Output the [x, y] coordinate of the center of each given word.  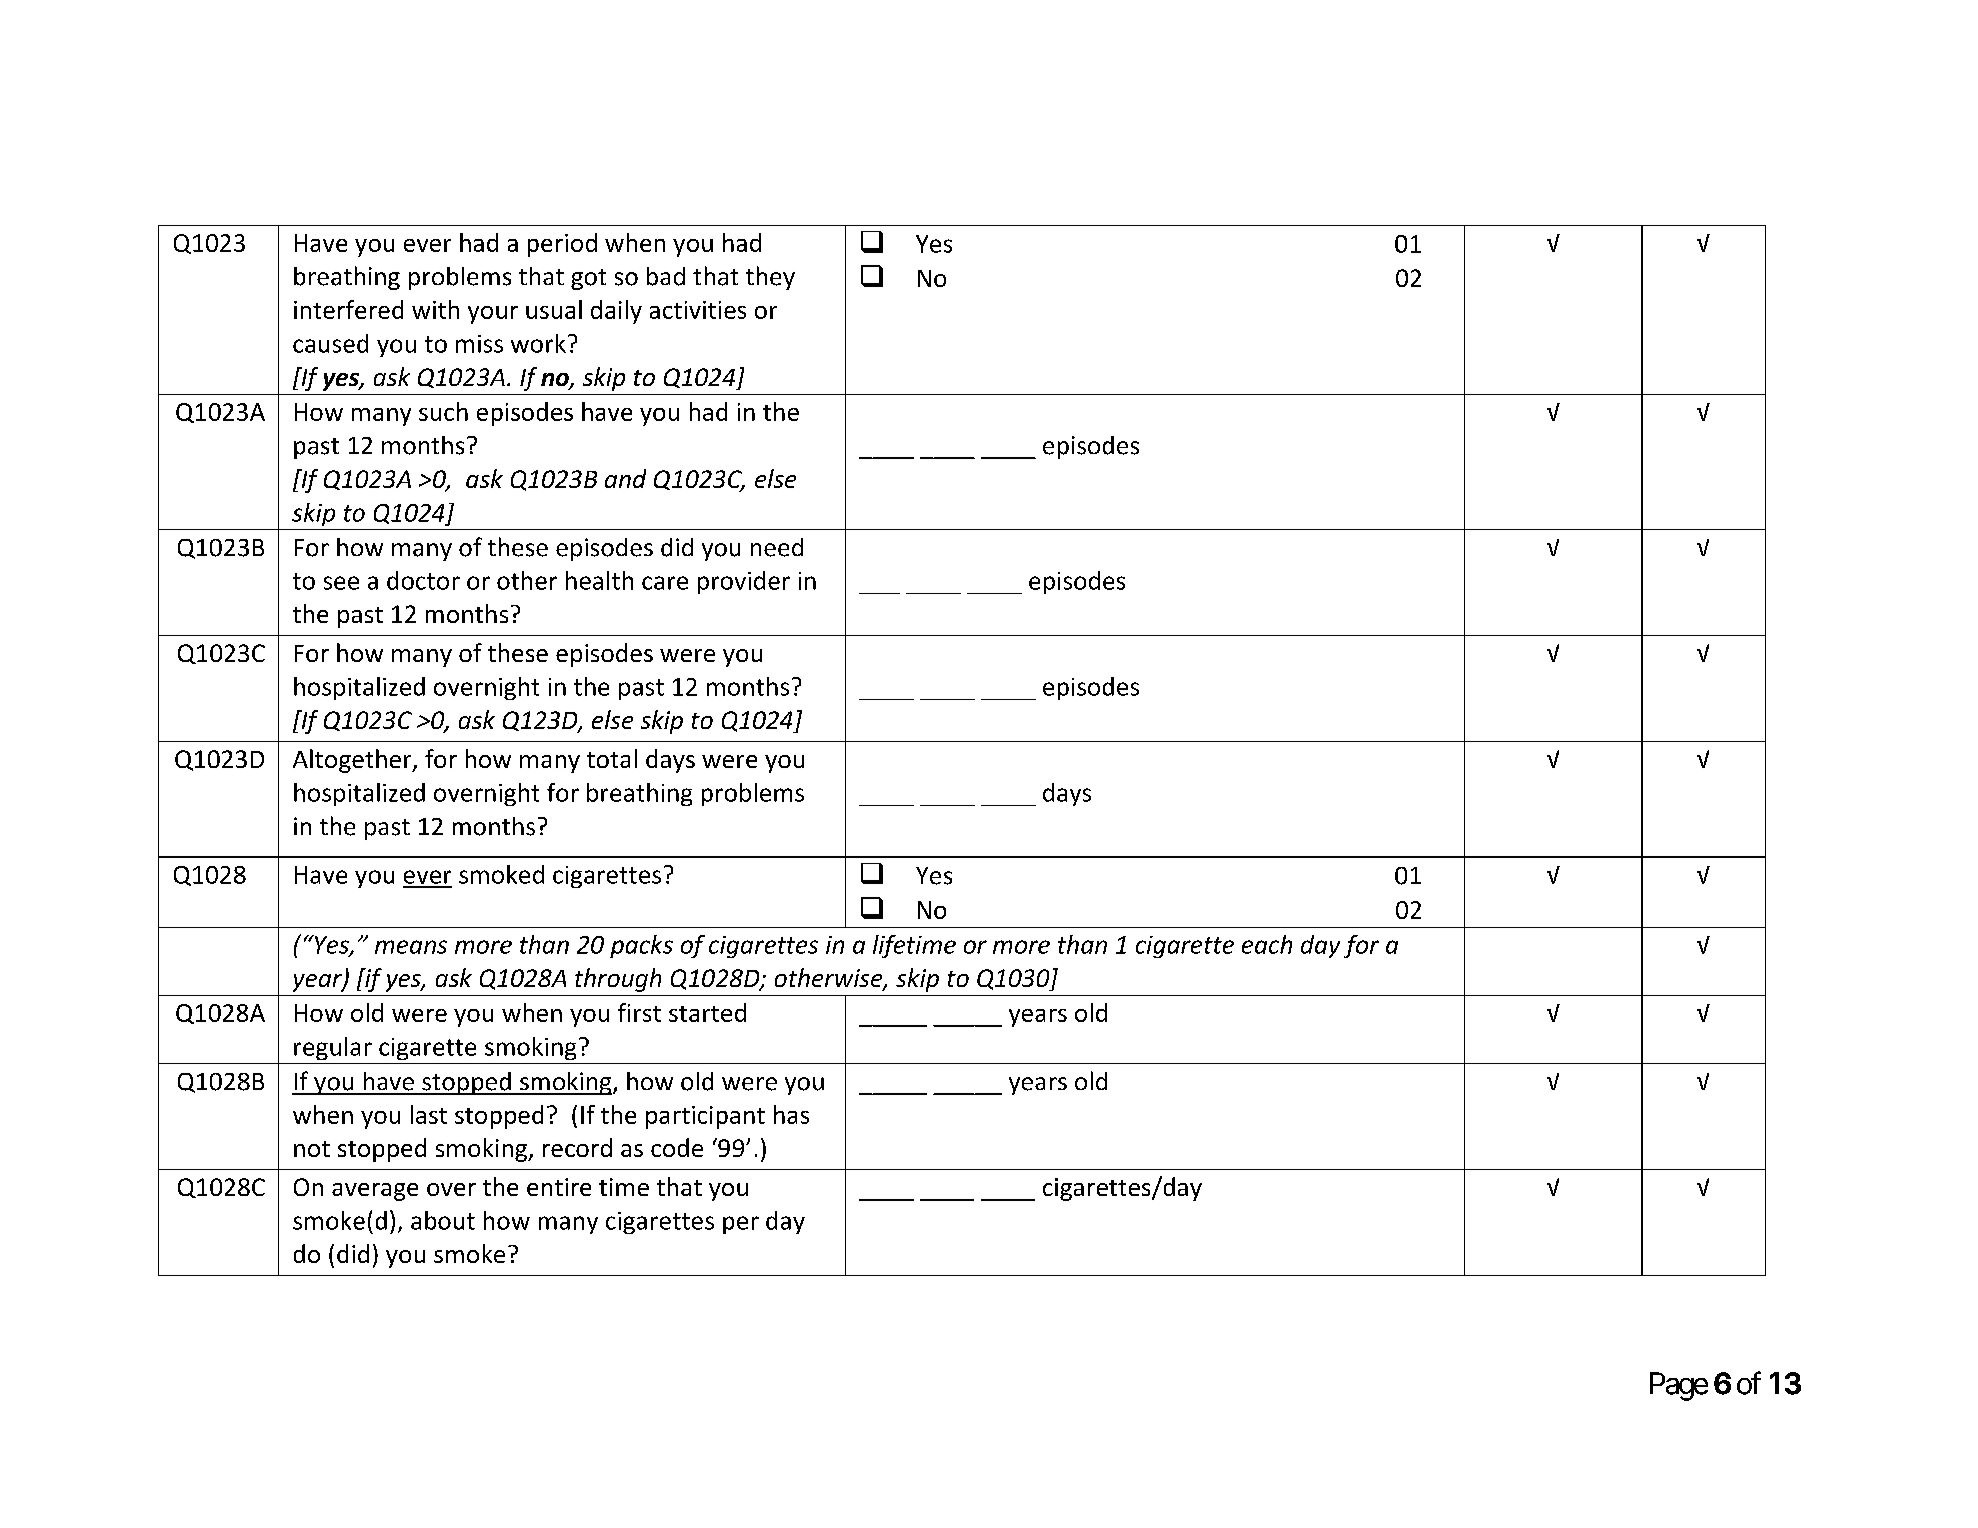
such [443, 411]
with [435, 309]
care [665, 583]
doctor [423, 580]
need [777, 547]
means [411, 947]
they [770, 278]
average [375, 1192]
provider [744, 582]
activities [698, 310]
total [612, 758]
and [625, 478]
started [707, 1012]
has [791, 1114]
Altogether [353, 761]
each [1267, 944]
